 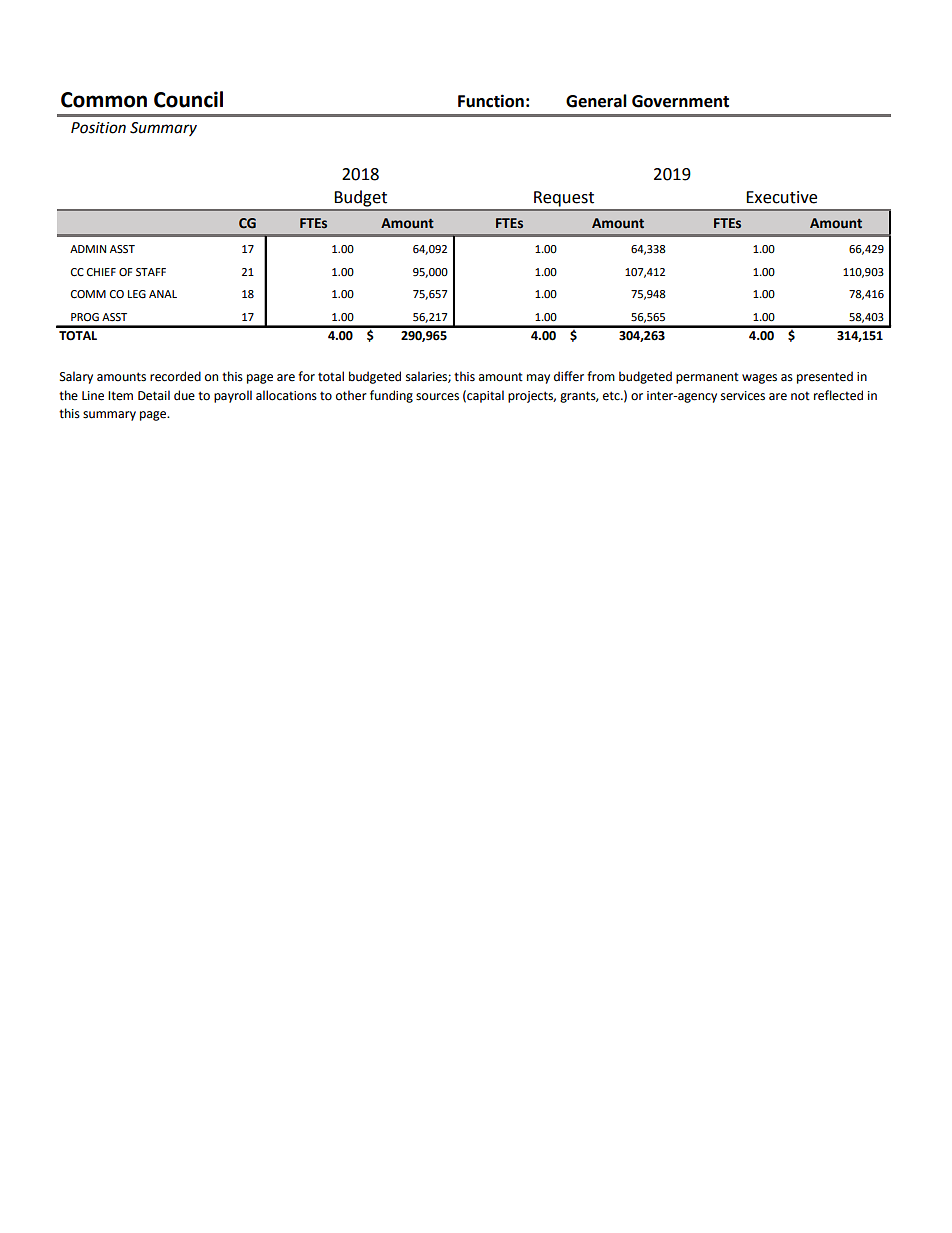 What do you see at coordinates (437, 397) in the image?
I see `sources` at bounding box center [437, 397].
